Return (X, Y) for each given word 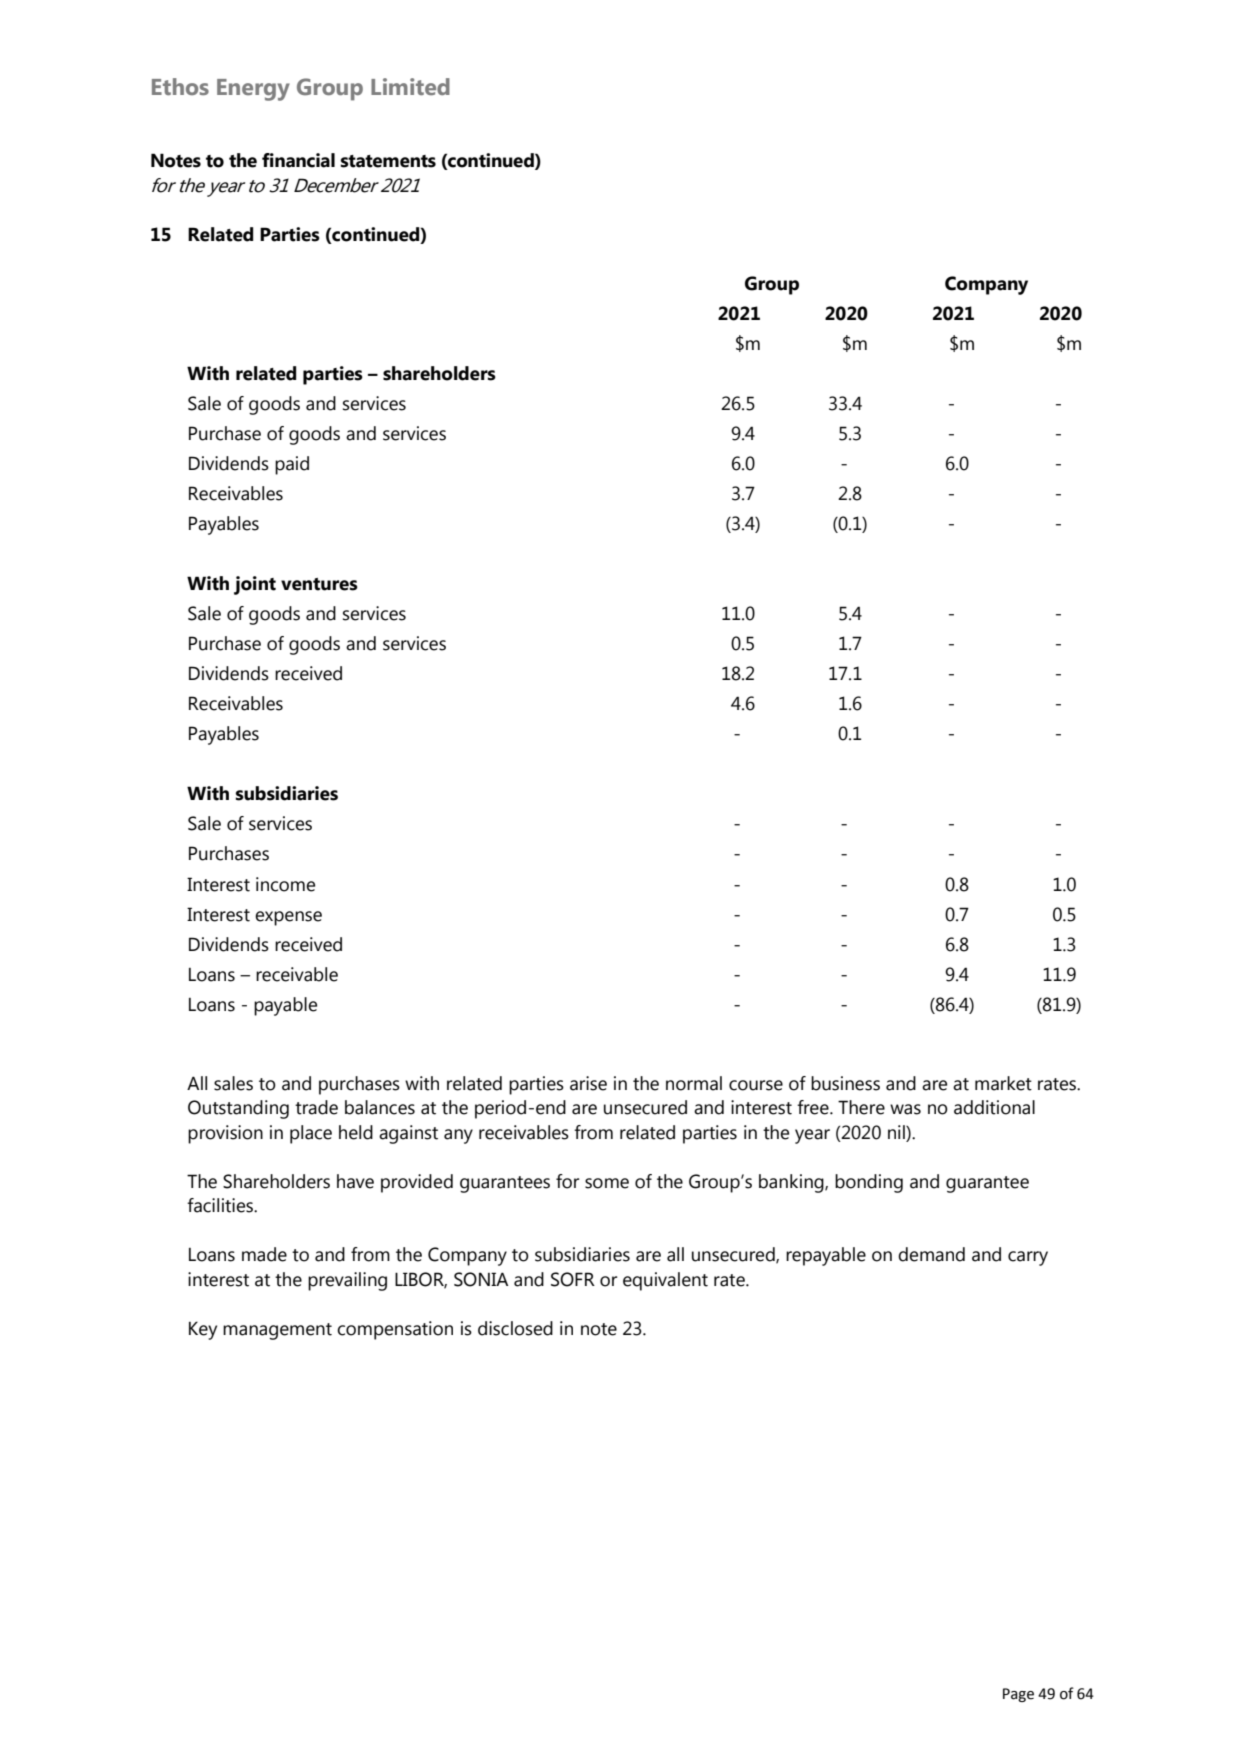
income (285, 884)
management (277, 1331)
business (845, 1083)
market (1003, 1083)
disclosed (515, 1328)
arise (588, 1083)
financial (298, 160)
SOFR (573, 1279)
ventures (319, 584)
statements (388, 161)
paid (292, 465)
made (264, 1254)
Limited (410, 86)
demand (931, 1254)
